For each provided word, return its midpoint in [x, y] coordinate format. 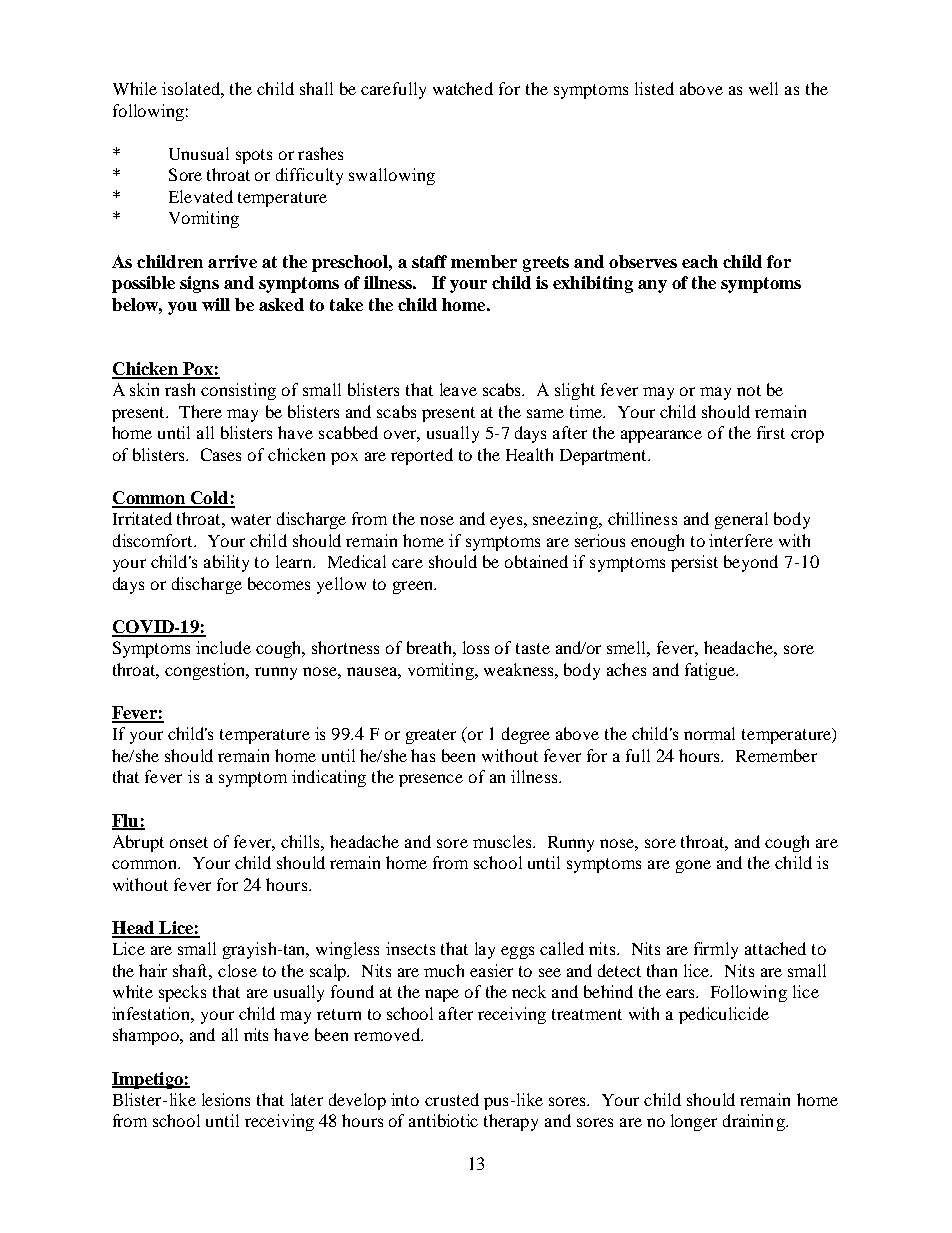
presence [431, 780]
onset [189, 842]
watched [463, 88]
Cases [221, 454]
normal [709, 733]
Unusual [199, 153]
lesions [226, 1099]
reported [422, 456]
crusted [452, 1099]
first [771, 432]
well [763, 88]
